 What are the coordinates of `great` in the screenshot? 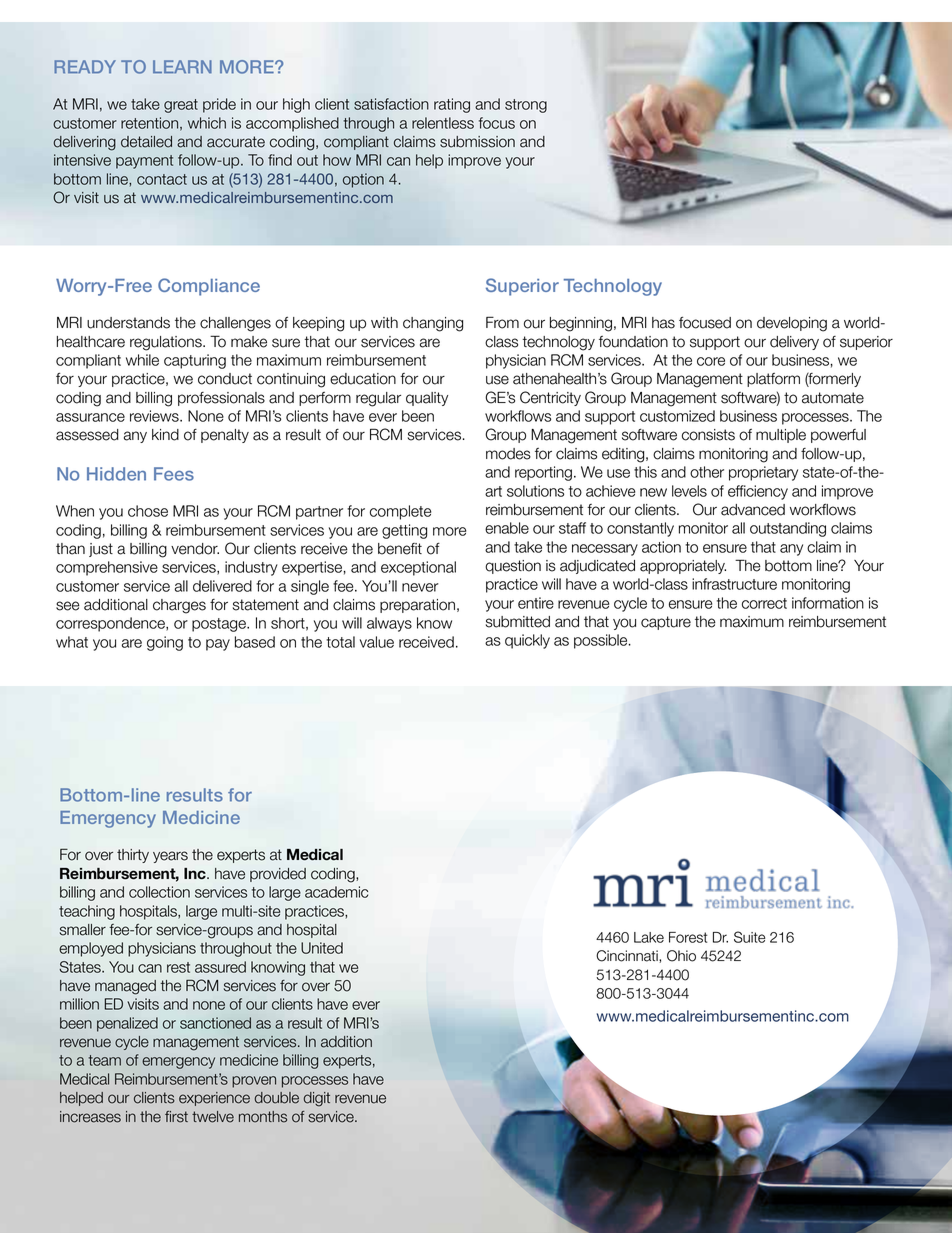 It's located at (181, 106).
